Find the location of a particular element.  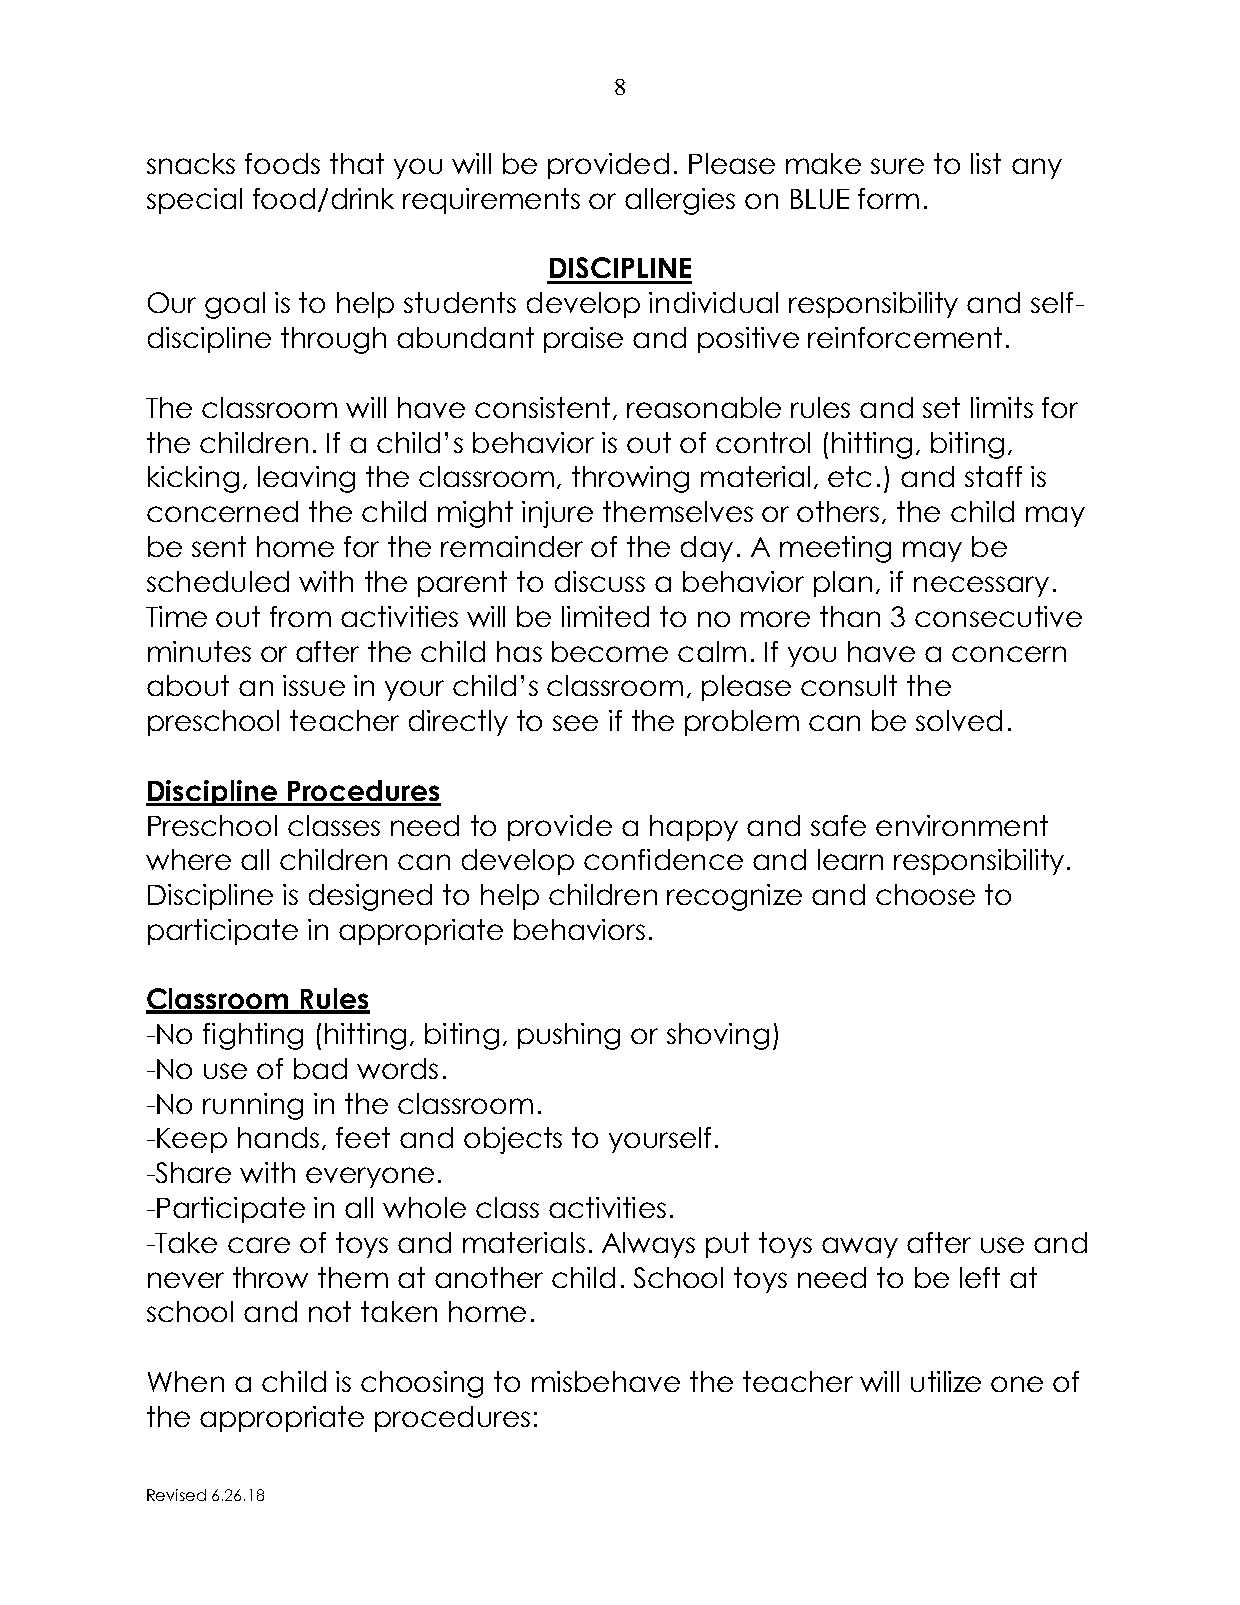

allergies is located at coordinates (680, 201).
